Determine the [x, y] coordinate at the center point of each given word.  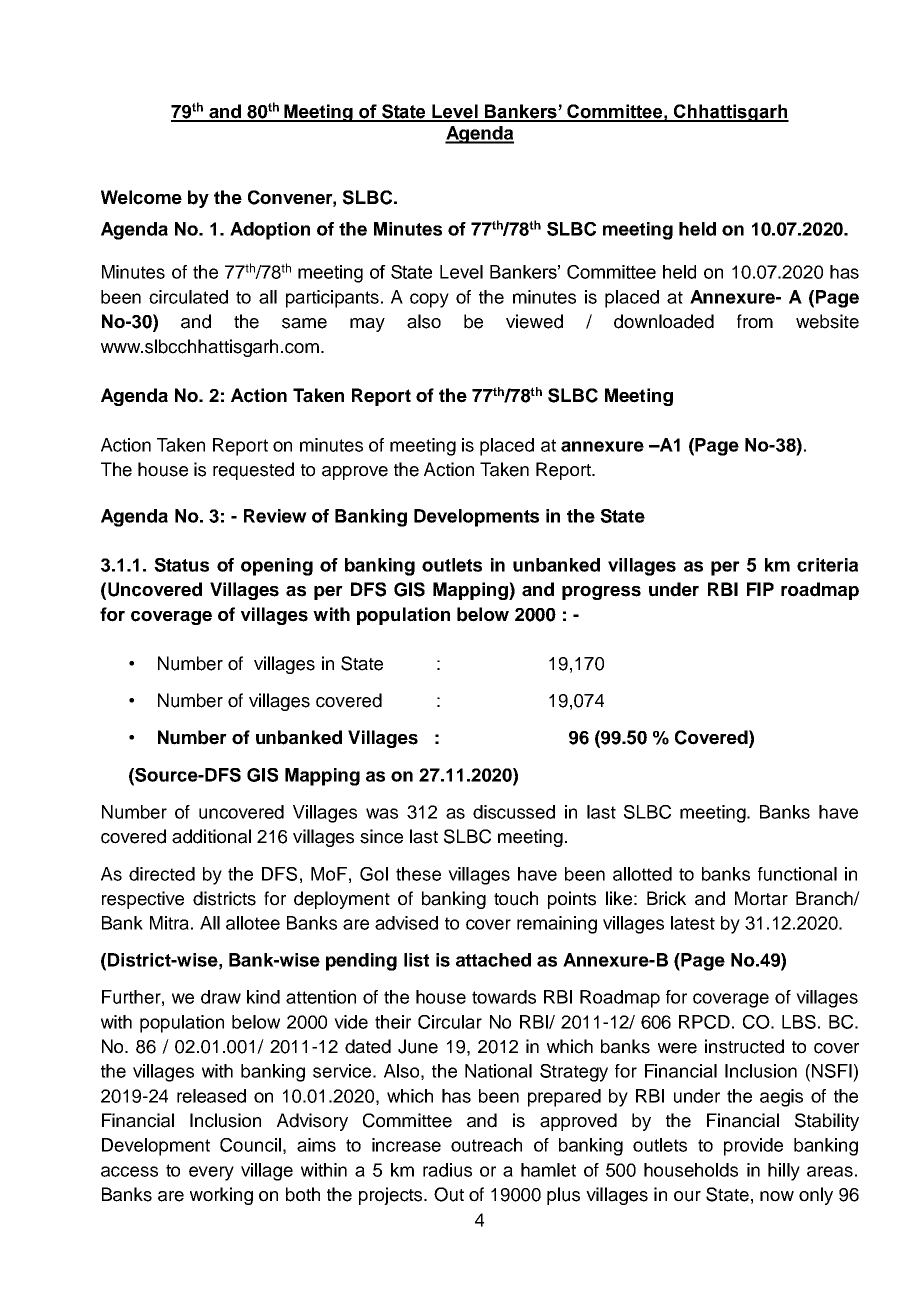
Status [181, 565]
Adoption [270, 231]
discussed [514, 812]
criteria [827, 565]
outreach [486, 1145]
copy [429, 300]
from [755, 321]
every [211, 1173]
